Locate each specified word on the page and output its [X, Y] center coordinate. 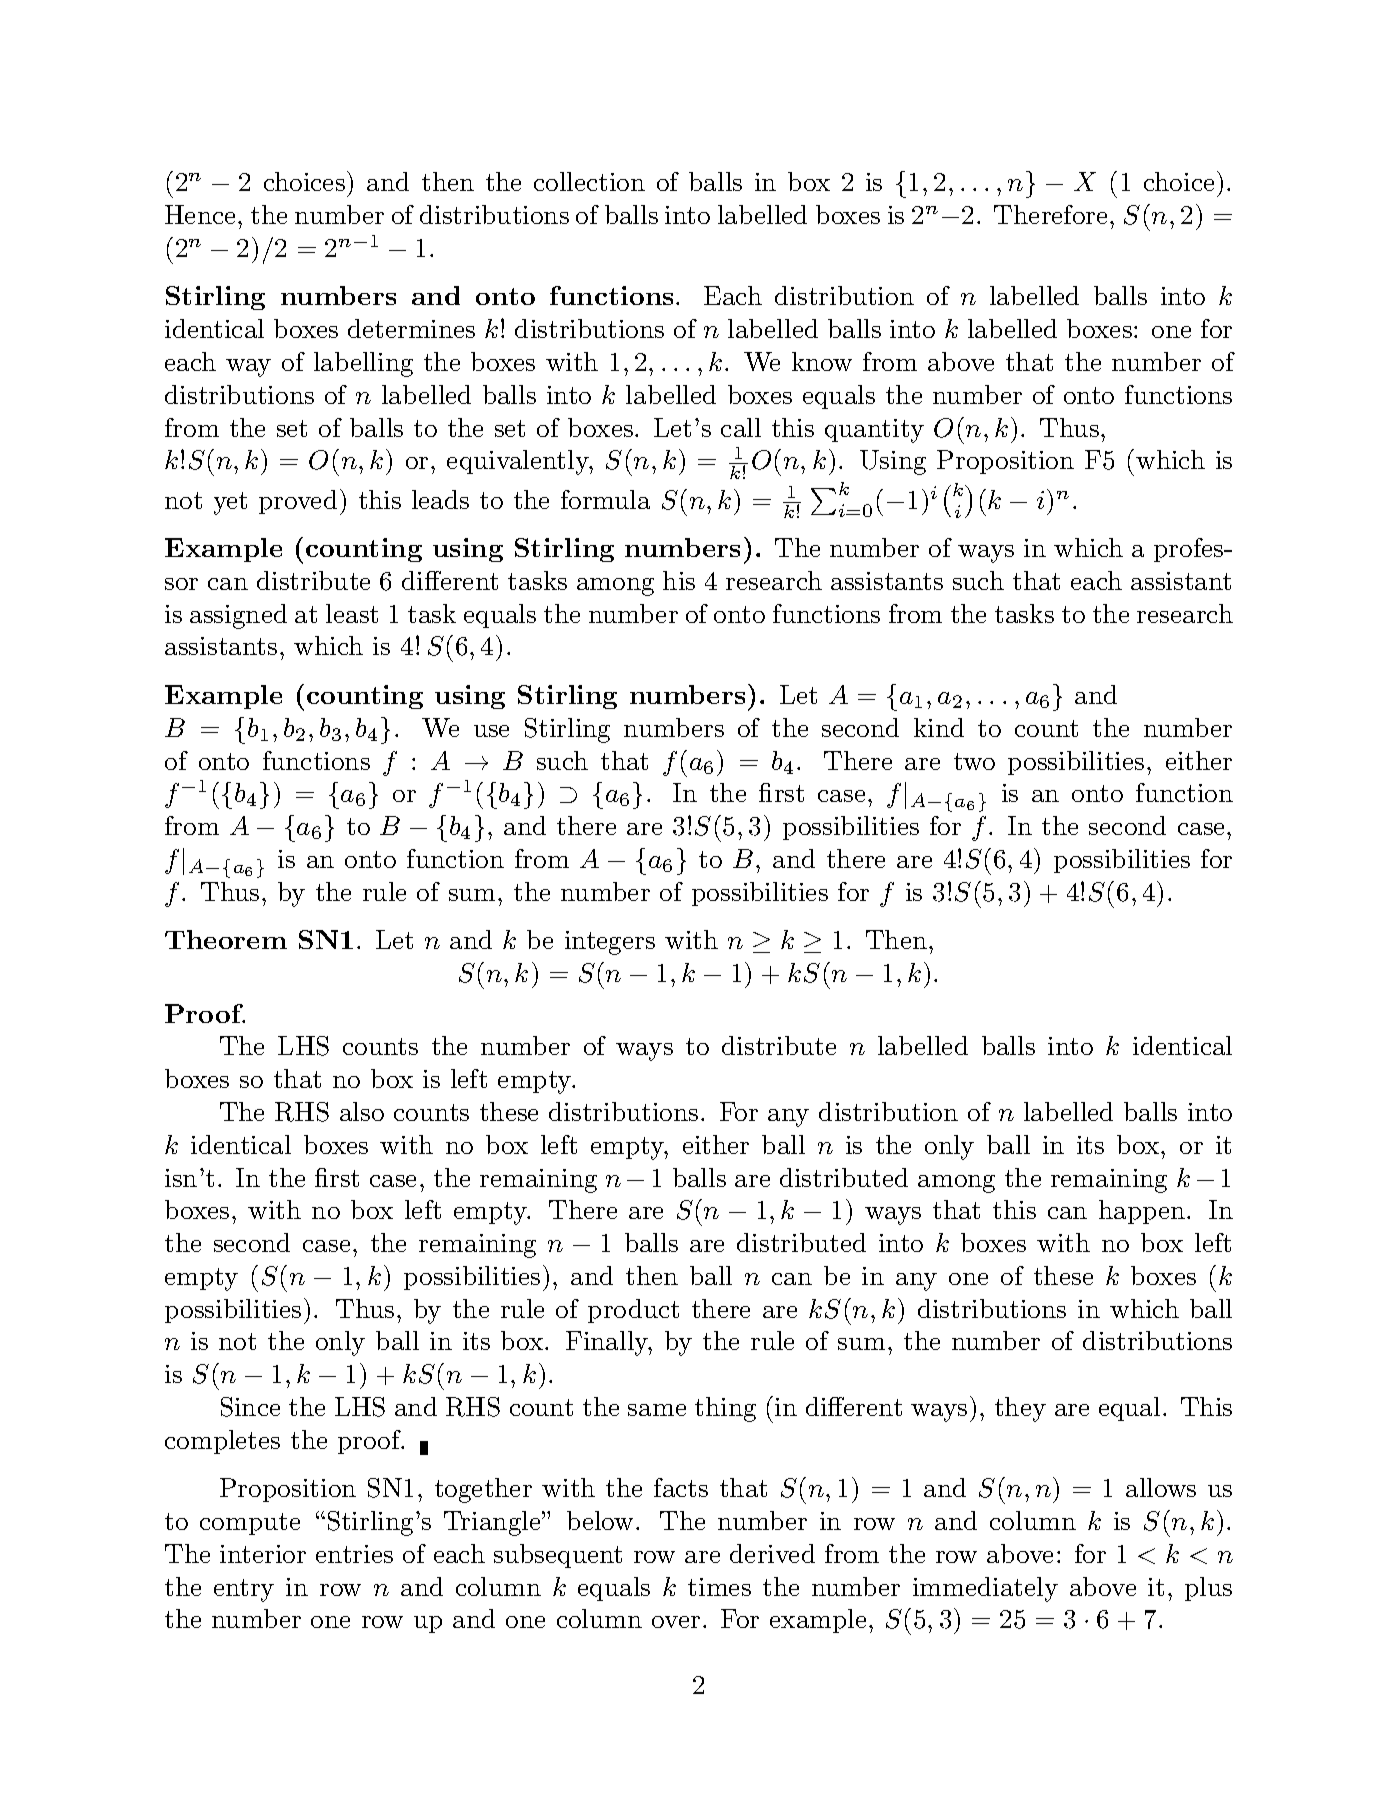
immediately [985, 1589]
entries [354, 1554]
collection [589, 181]
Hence [200, 214]
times [719, 1587]
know [822, 361]
